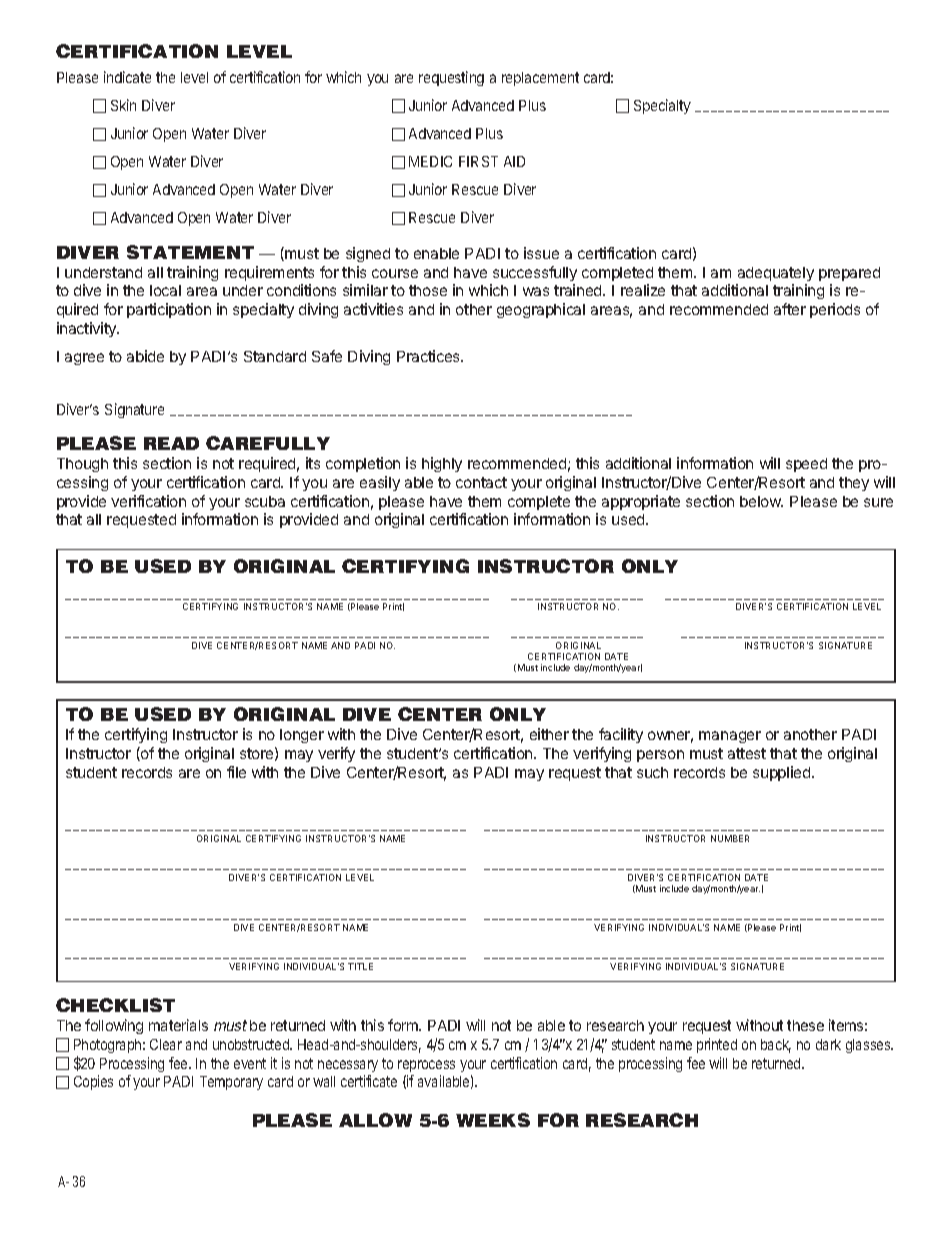 The width and height of the image is (952, 1233). Describe the element at coordinates (493, 1120) in the image. I see `WEEKS` at that location.
